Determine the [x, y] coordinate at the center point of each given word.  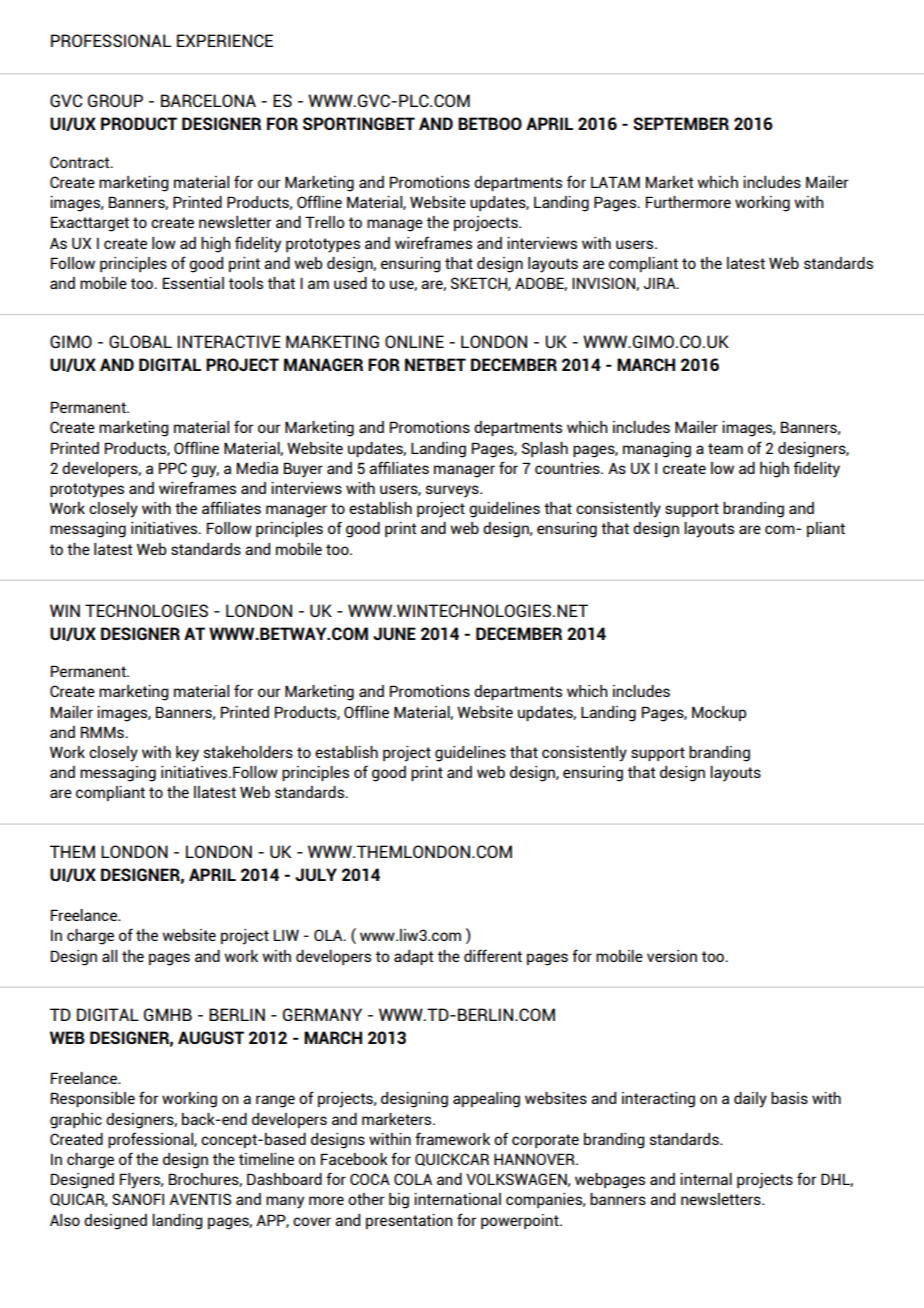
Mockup [719, 713]
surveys [453, 491]
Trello [324, 222]
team [725, 448]
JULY [316, 874]
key [187, 754]
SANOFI [138, 1199]
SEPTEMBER [681, 123]
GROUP [115, 100]
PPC [173, 468]
